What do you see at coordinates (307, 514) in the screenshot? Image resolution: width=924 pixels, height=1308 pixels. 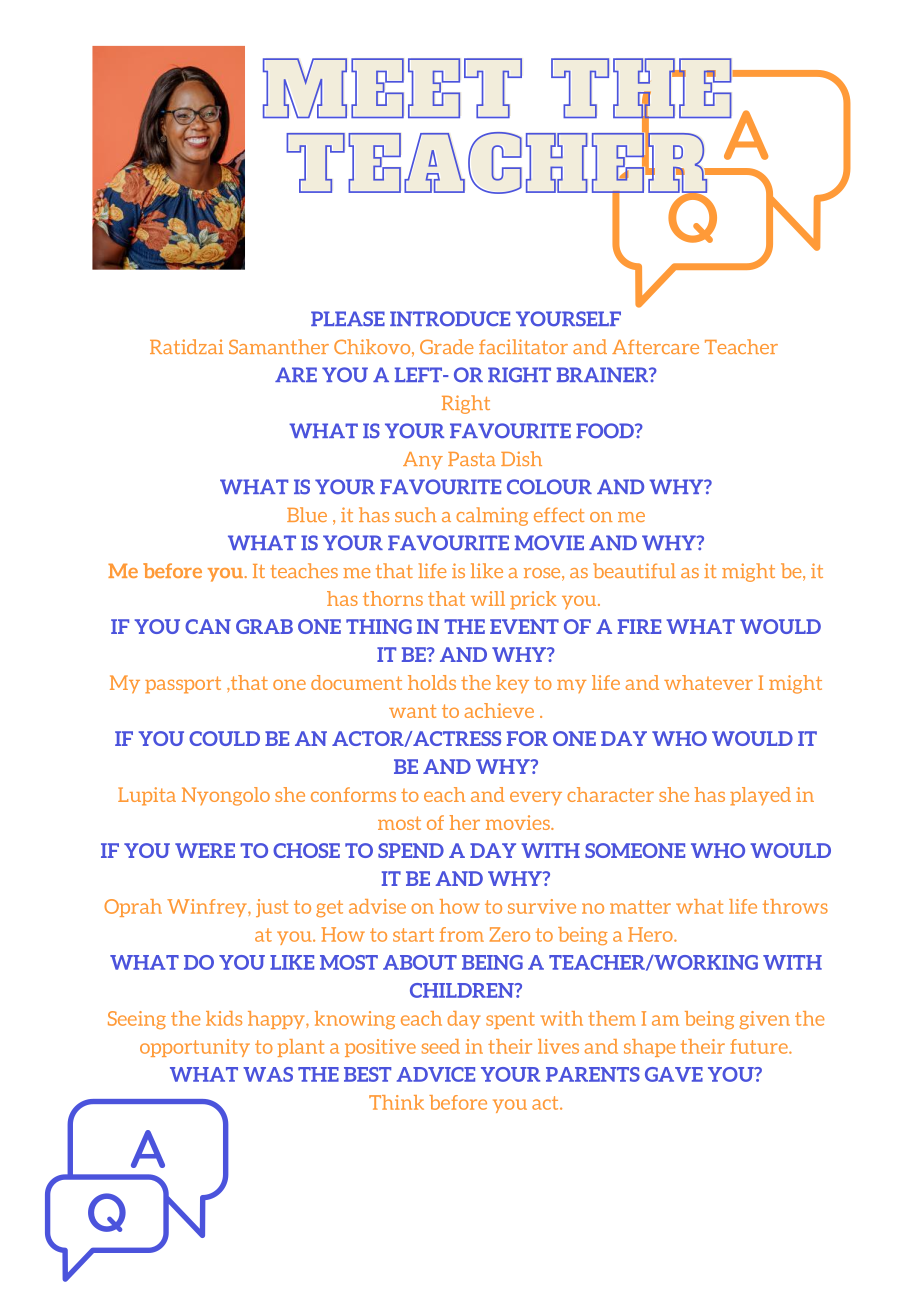 I see `Blue` at bounding box center [307, 514].
